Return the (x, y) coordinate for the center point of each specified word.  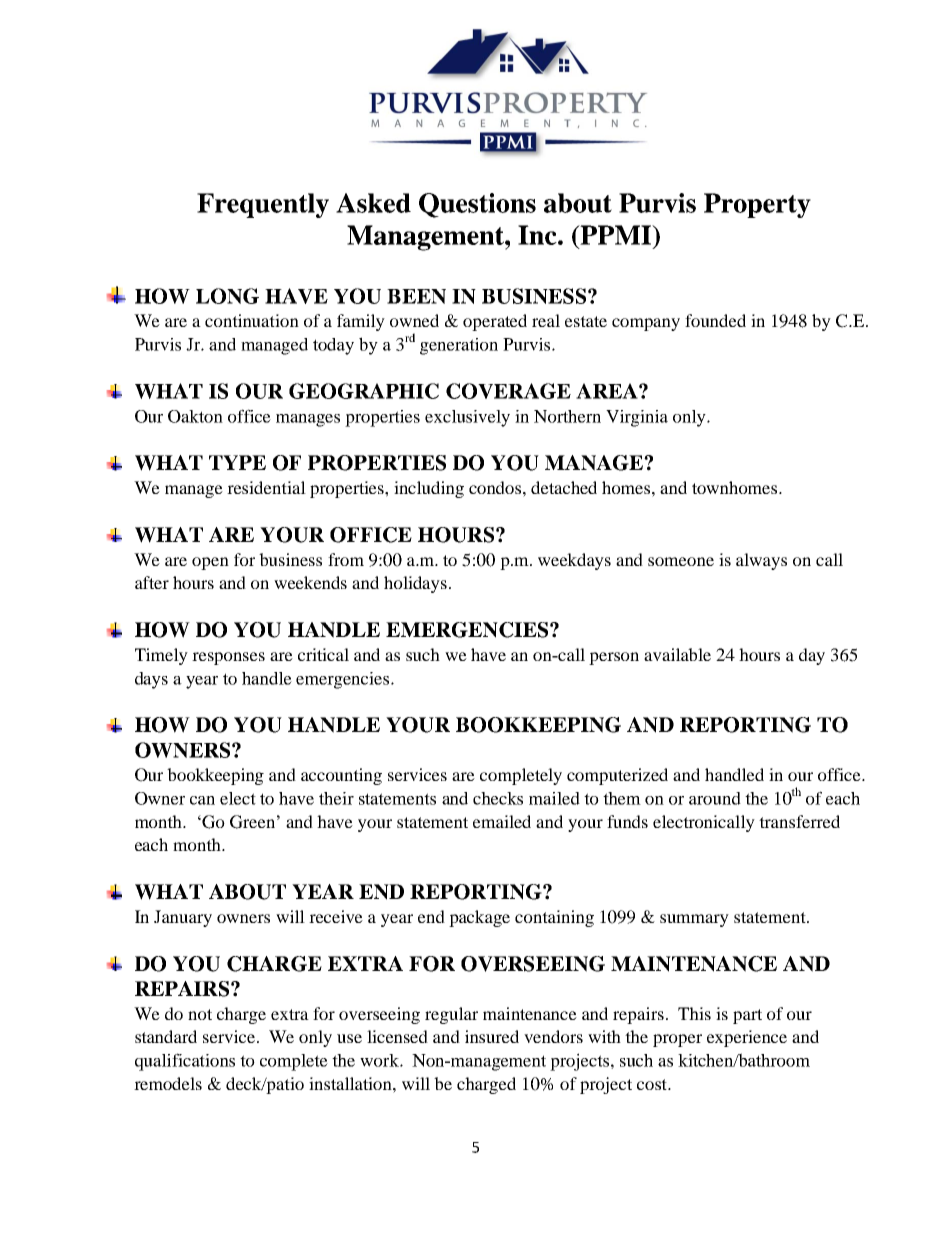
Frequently (263, 205)
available (677, 654)
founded (715, 320)
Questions (477, 205)
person (614, 658)
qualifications (185, 1062)
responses (228, 658)
